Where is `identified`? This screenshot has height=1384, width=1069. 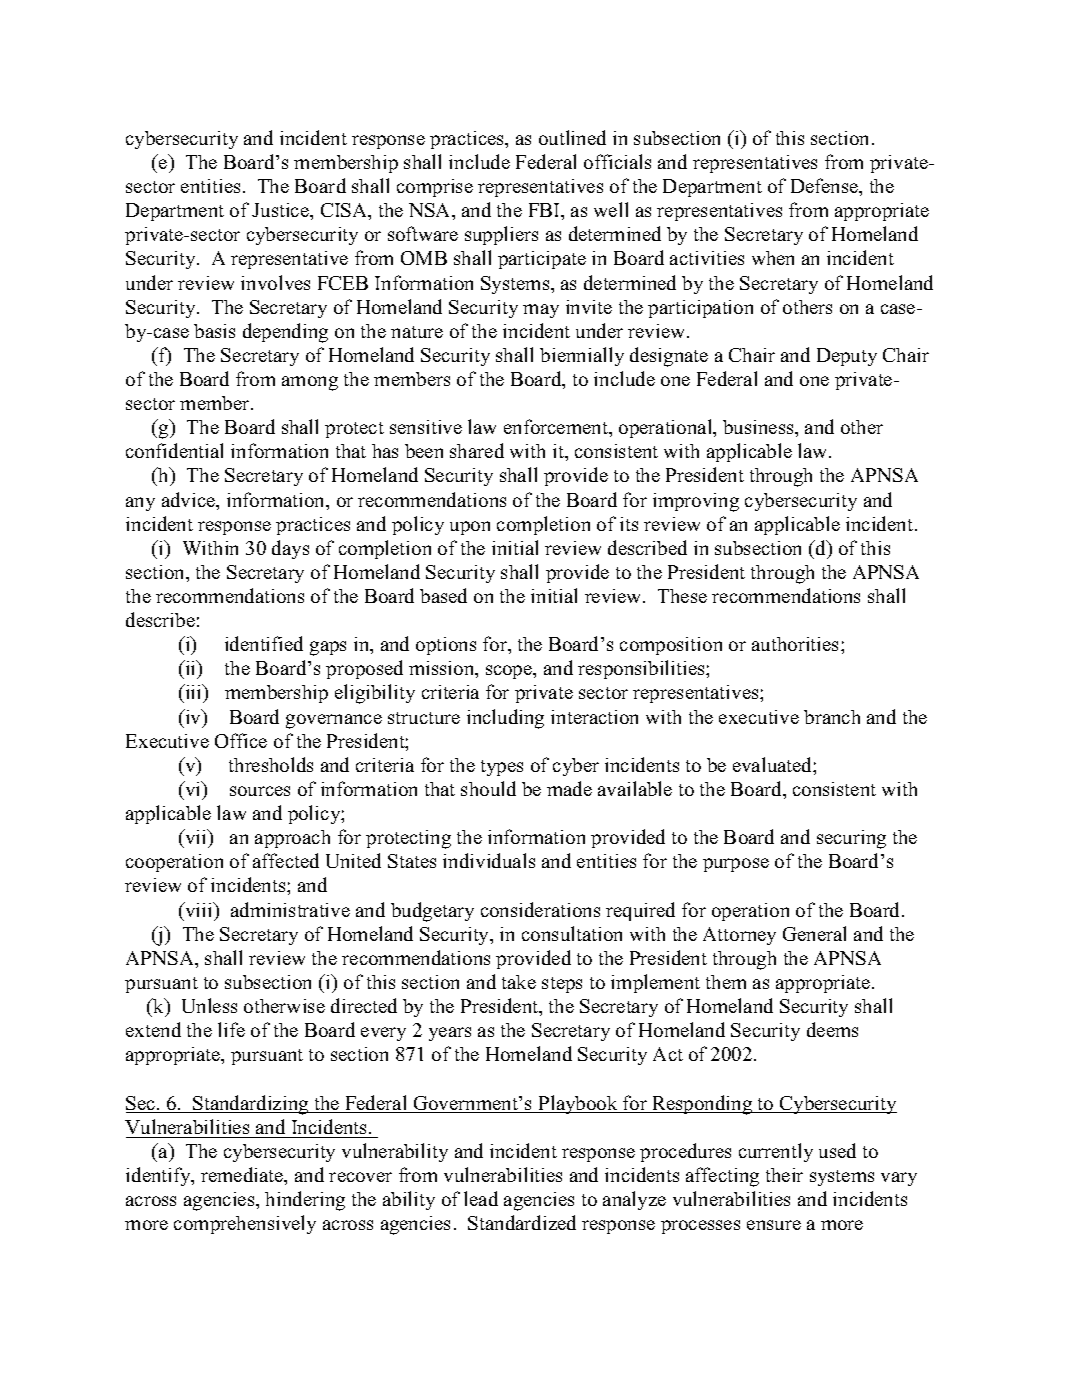
identified is located at coordinates (264, 643).
